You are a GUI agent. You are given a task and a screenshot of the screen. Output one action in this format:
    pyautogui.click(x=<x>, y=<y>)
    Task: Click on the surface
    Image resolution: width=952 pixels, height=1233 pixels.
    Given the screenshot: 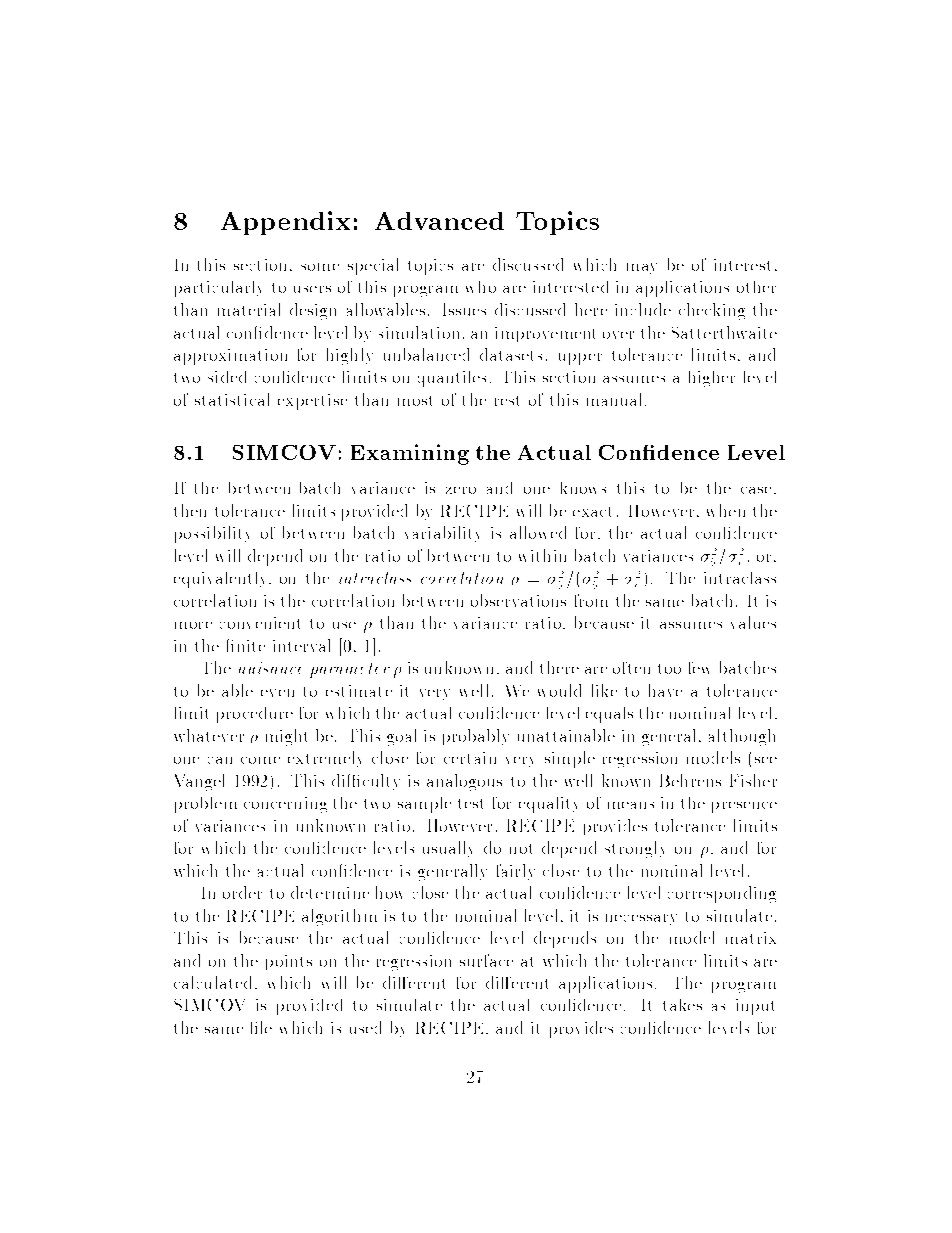 What is the action you would take?
    pyautogui.click(x=486, y=960)
